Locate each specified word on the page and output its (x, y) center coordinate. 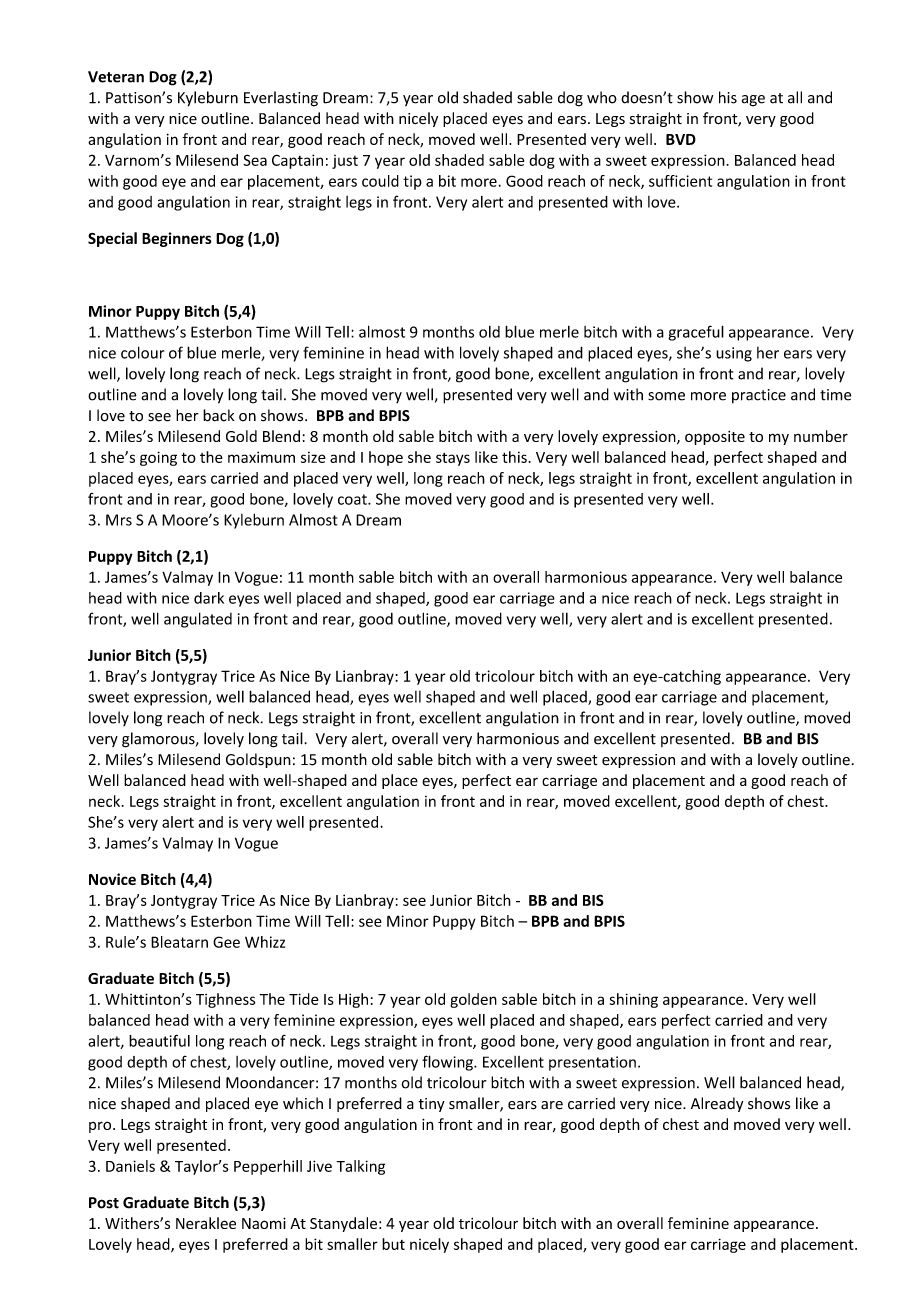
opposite (715, 438)
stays (453, 459)
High (353, 1000)
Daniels (130, 1166)
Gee (226, 942)
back (219, 415)
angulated (198, 620)
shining (634, 1000)
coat (353, 499)
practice (759, 396)
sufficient (680, 181)
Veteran (116, 77)
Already (717, 1104)
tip (412, 182)
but (393, 1244)
